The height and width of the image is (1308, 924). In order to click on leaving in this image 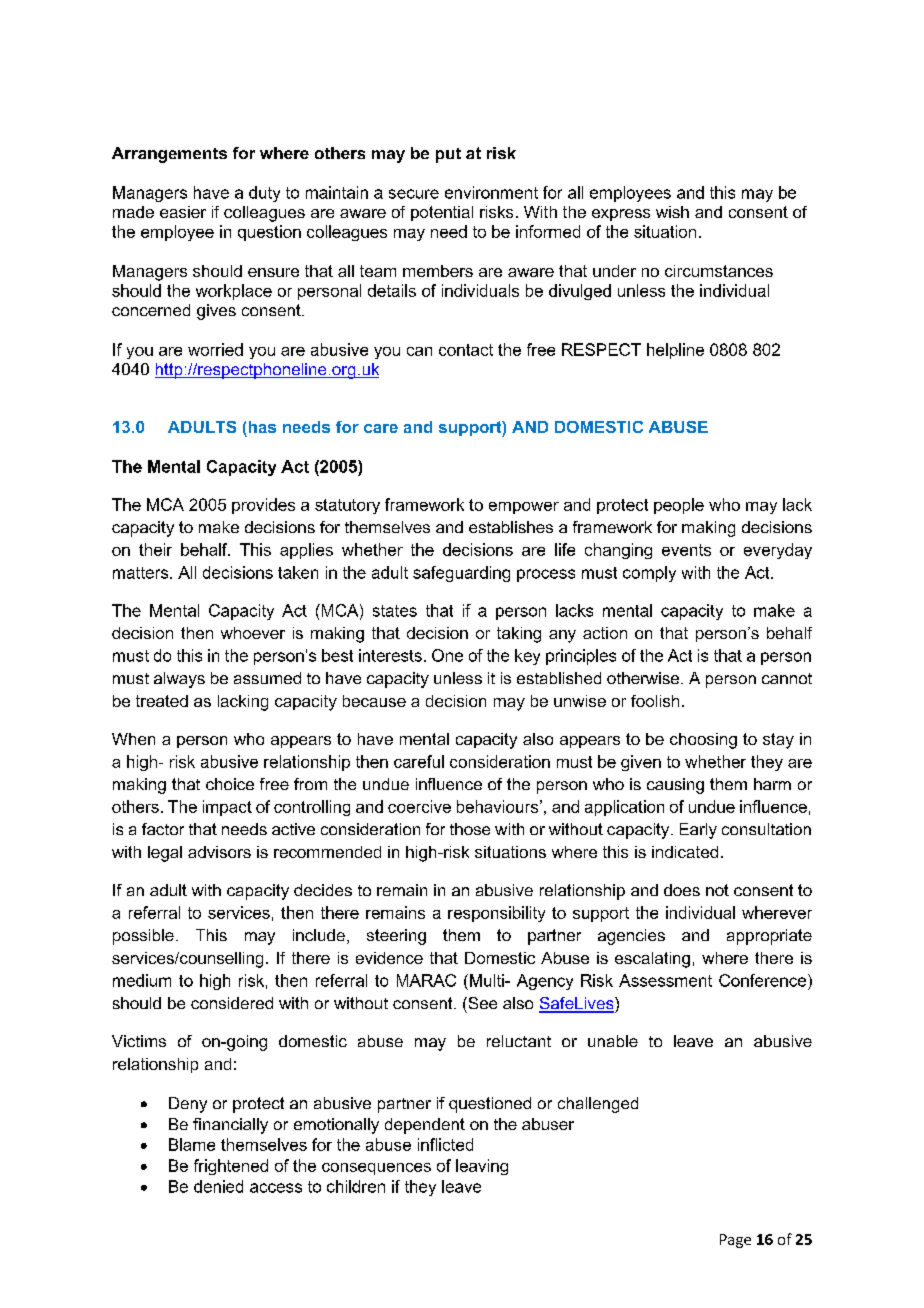, I will do `click(482, 1167)`.
